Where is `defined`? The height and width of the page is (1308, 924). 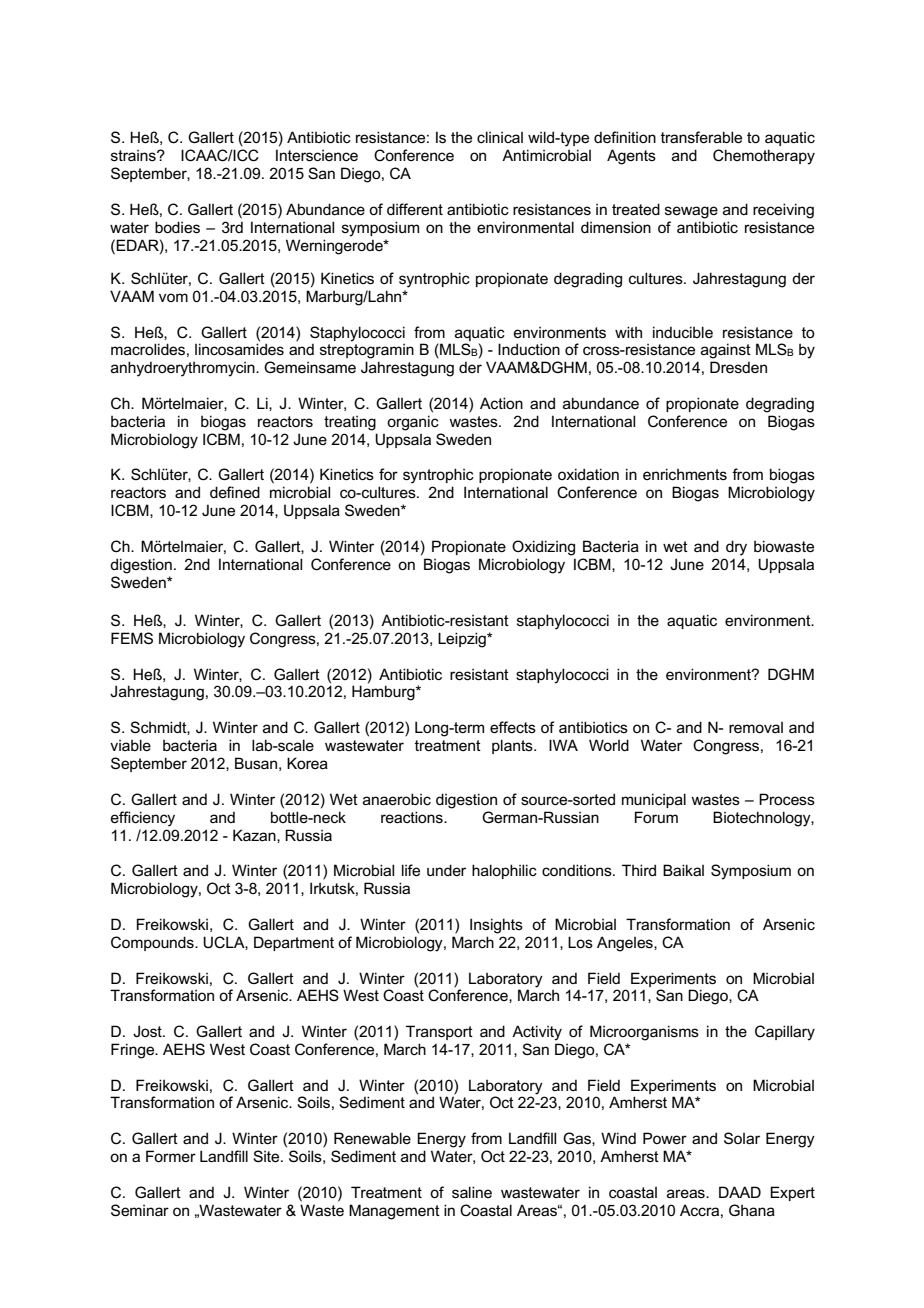
defined is located at coordinates (235, 492).
